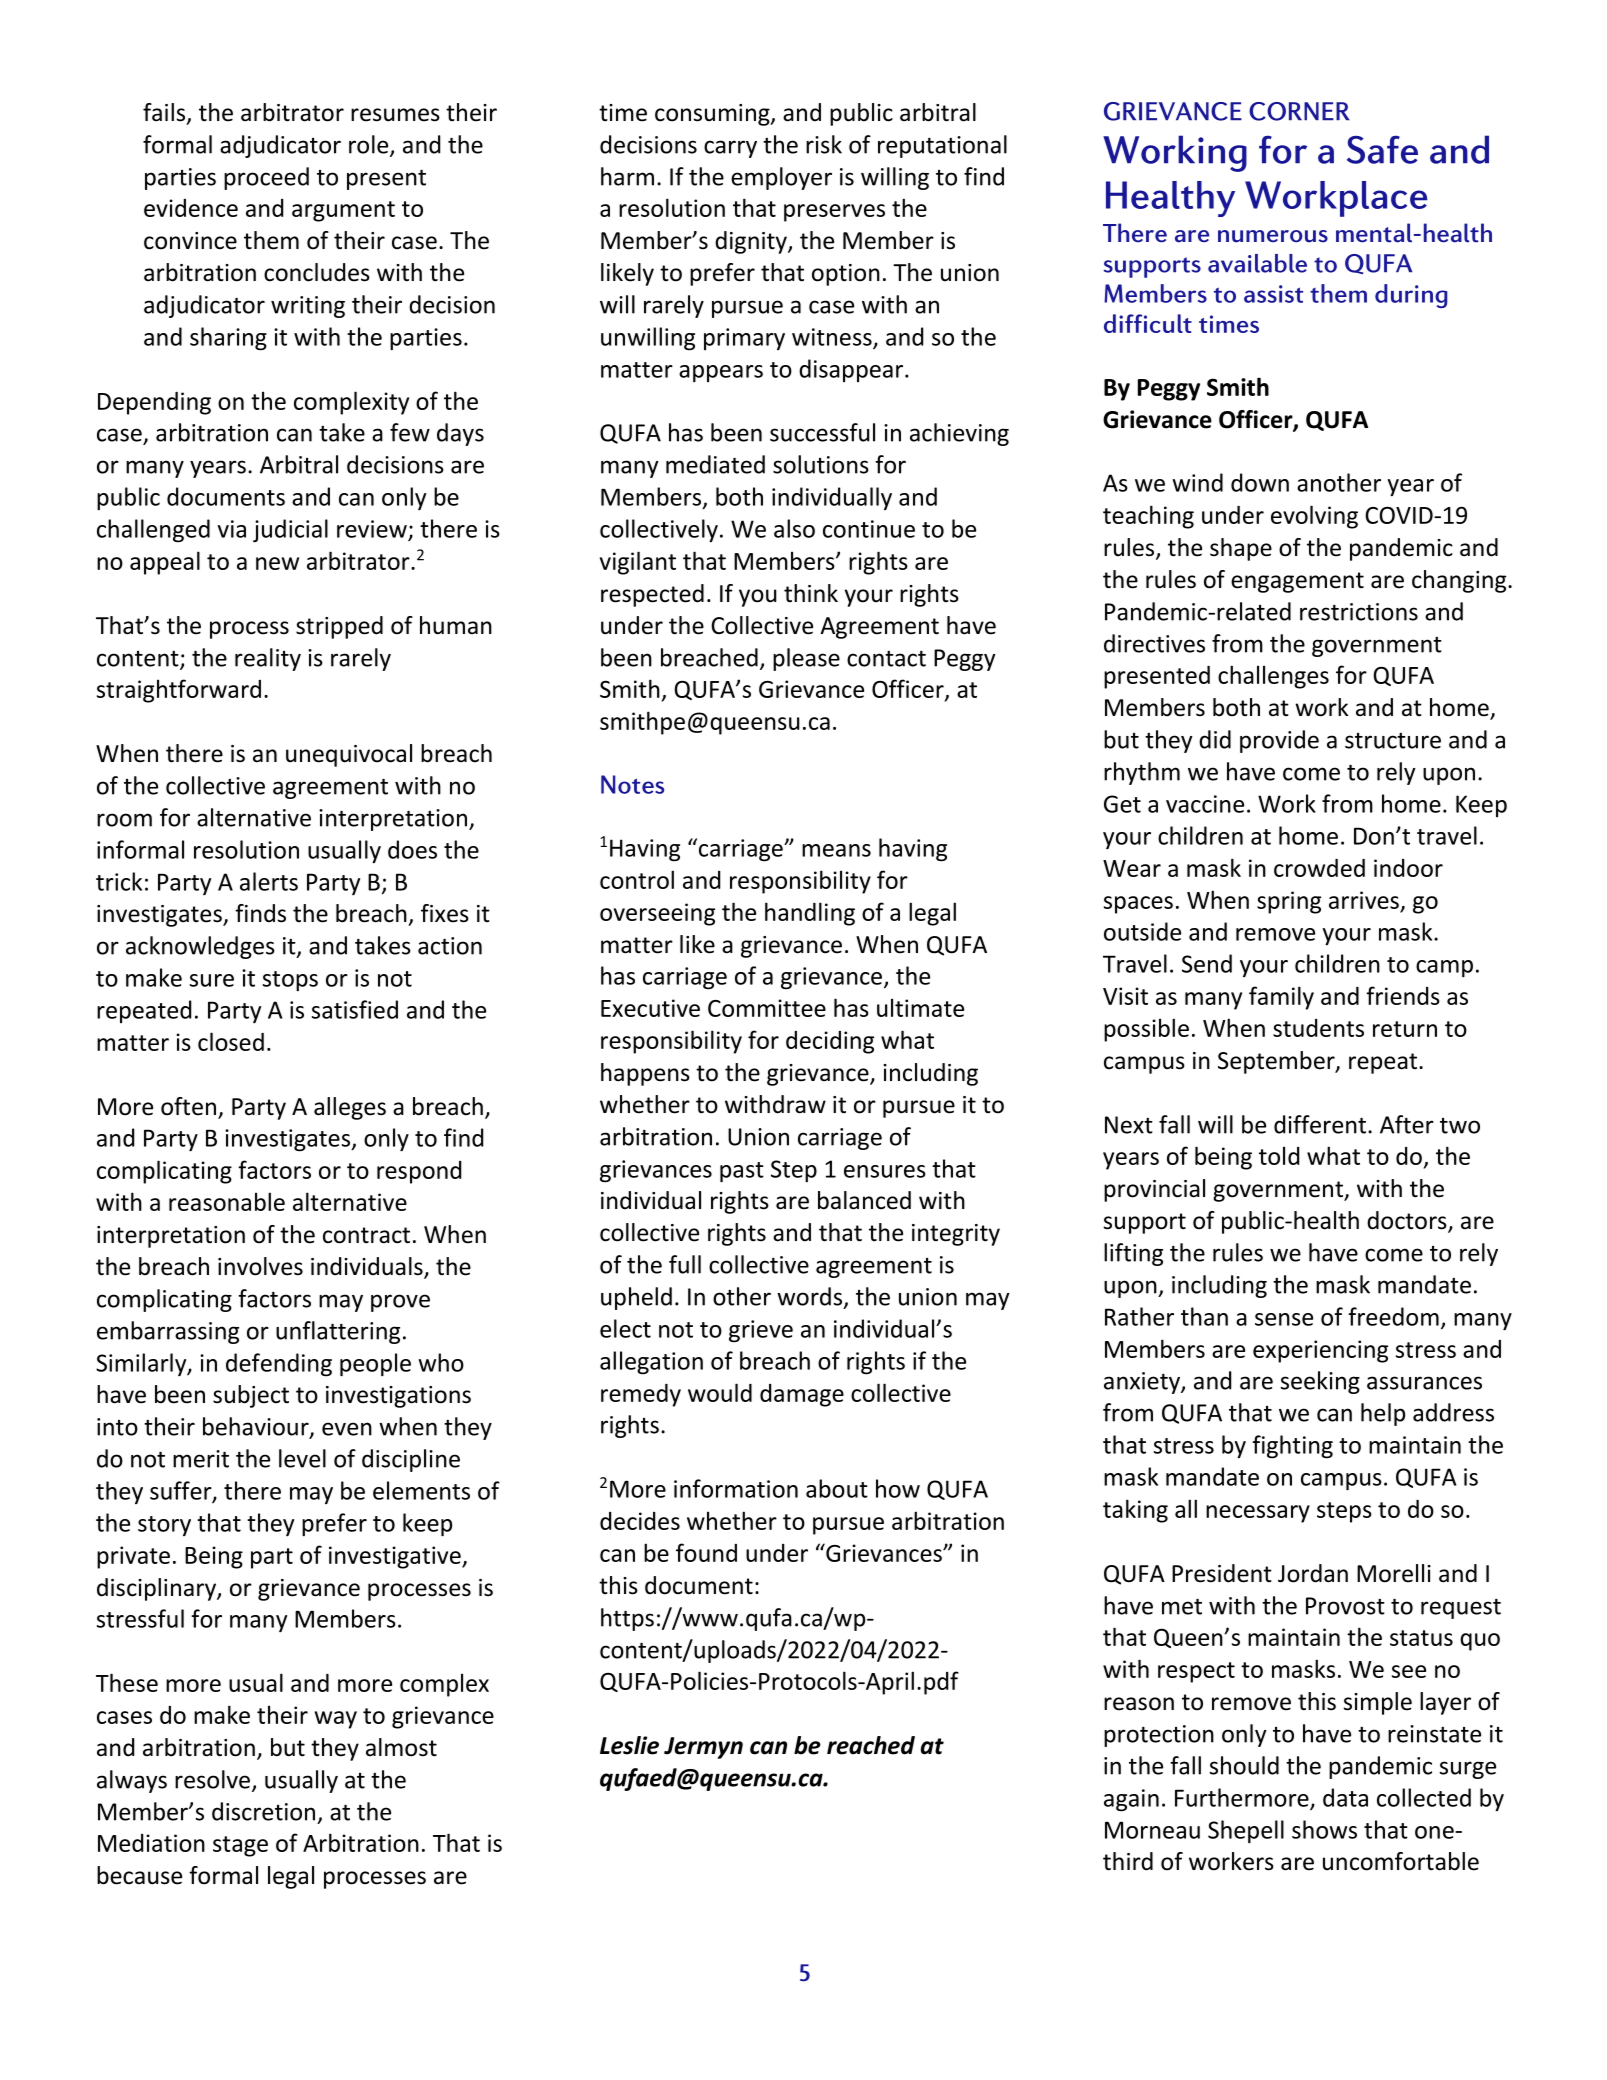 Image resolution: width=1607 pixels, height=2080 pixels. I want to click on employer, so click(781, 178).
